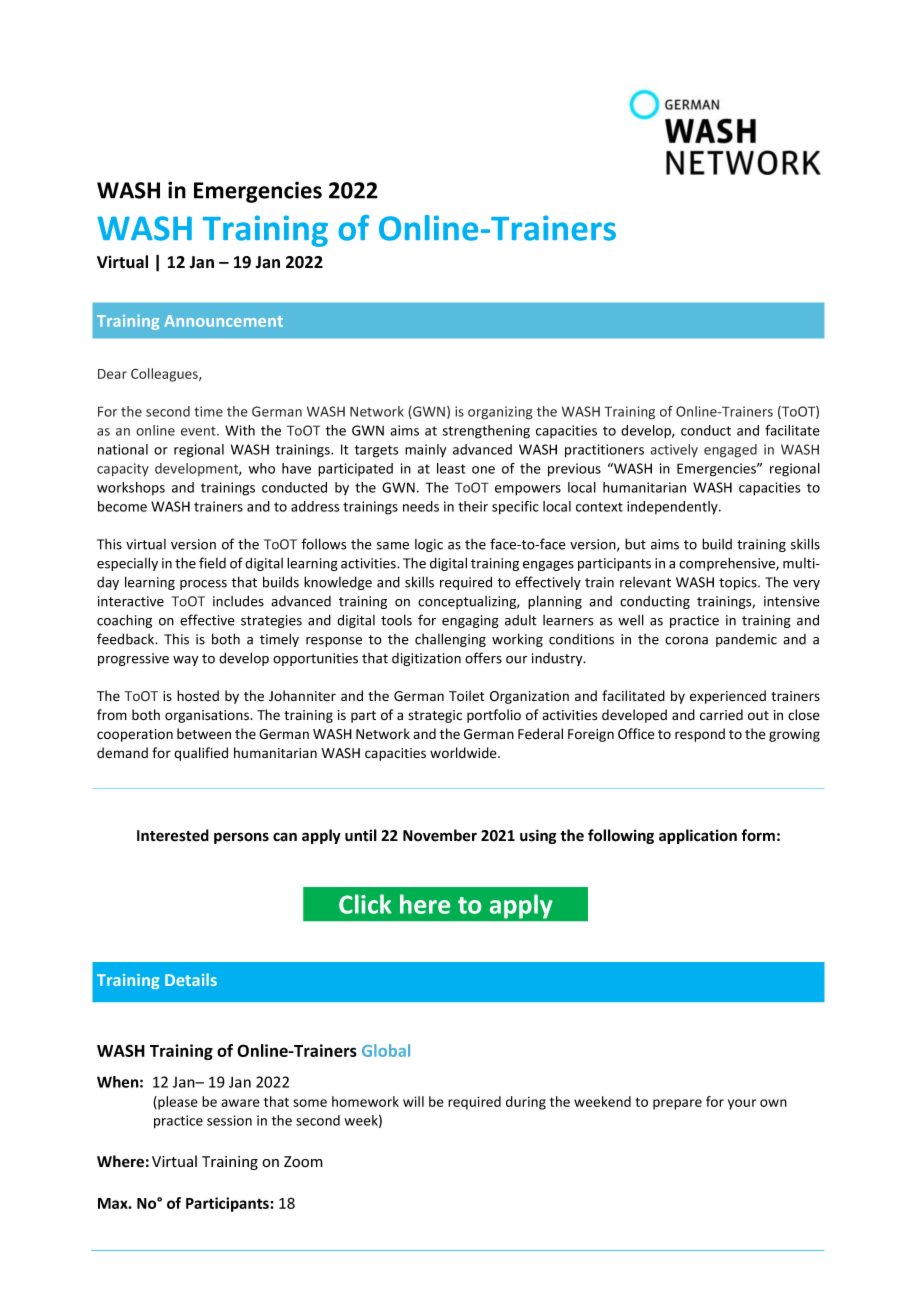 This image has width=924, height=1308. What do you see at coordinates (500, 413) in the image?
I see `organizing` at bounding box center [500, 413].
